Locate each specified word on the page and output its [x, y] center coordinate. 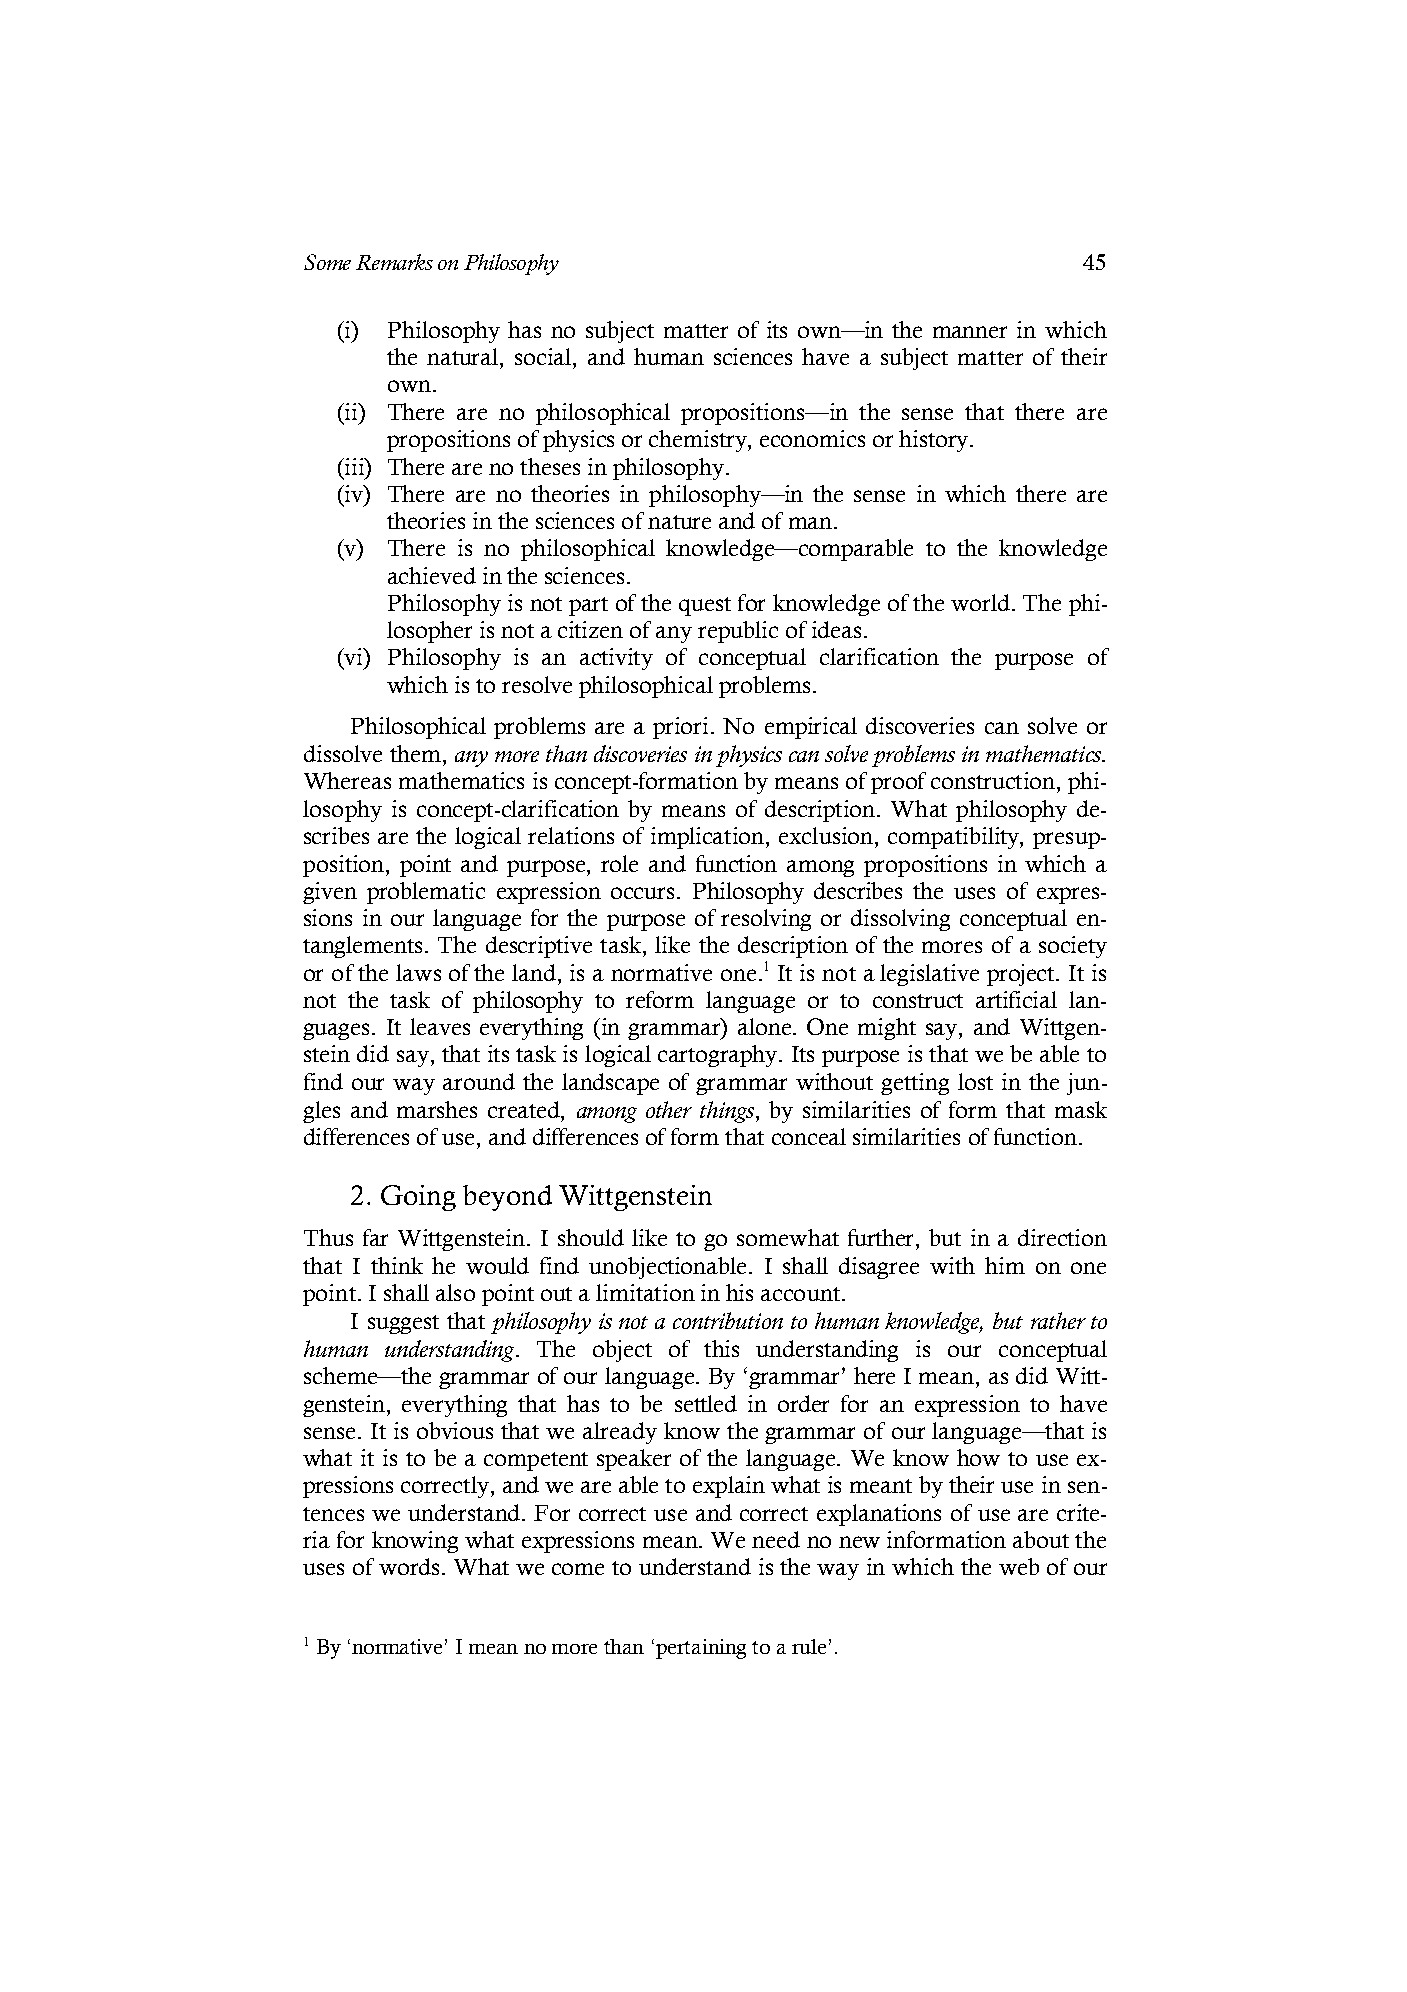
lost [975, 1081]
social [544, 356]
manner [970, 332]
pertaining [701, 1649]
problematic [426, 893]
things [727, 1112]
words [409, 1566]
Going [418, 1198]
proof [898, 783]
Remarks [394, 262]
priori [680, 728]
